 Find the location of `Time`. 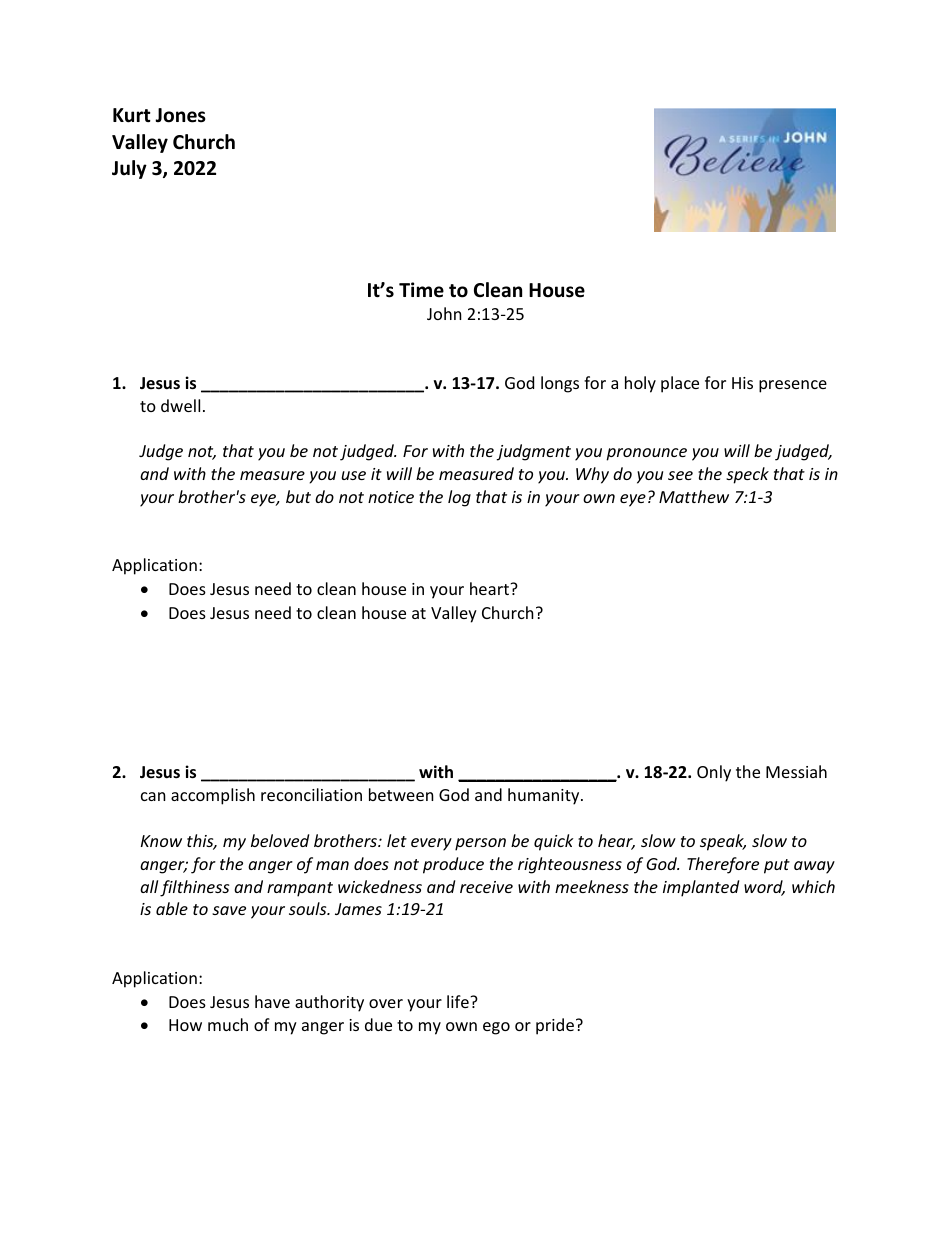

Time is located at coordinates (421, 290).
